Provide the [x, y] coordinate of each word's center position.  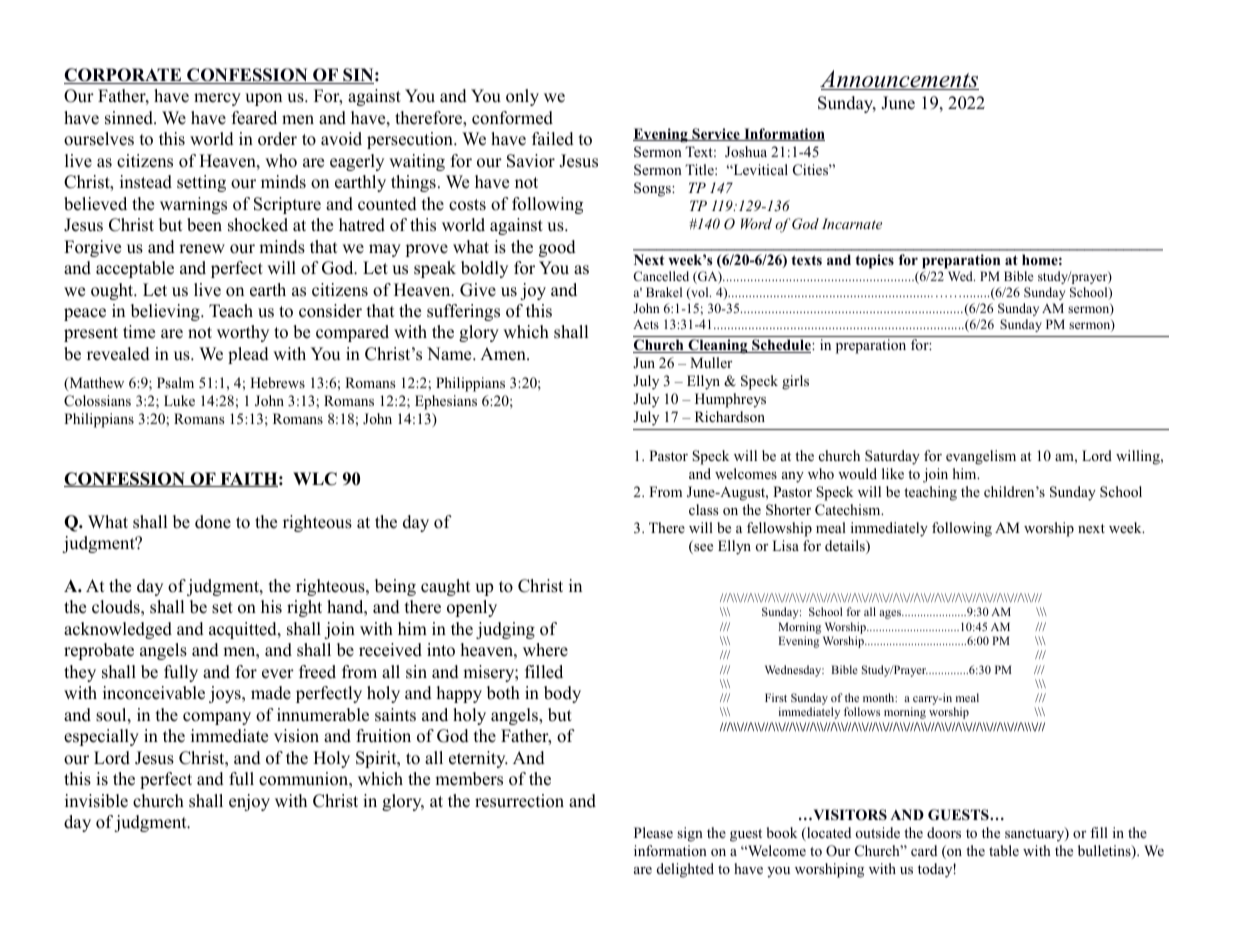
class [703, 509]
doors [944, 833]
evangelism [981, 457]
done [213, 522]
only [522, 97]
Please [653, 832]
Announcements [899, 80]
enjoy [249, 802]
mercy [217, 99]
